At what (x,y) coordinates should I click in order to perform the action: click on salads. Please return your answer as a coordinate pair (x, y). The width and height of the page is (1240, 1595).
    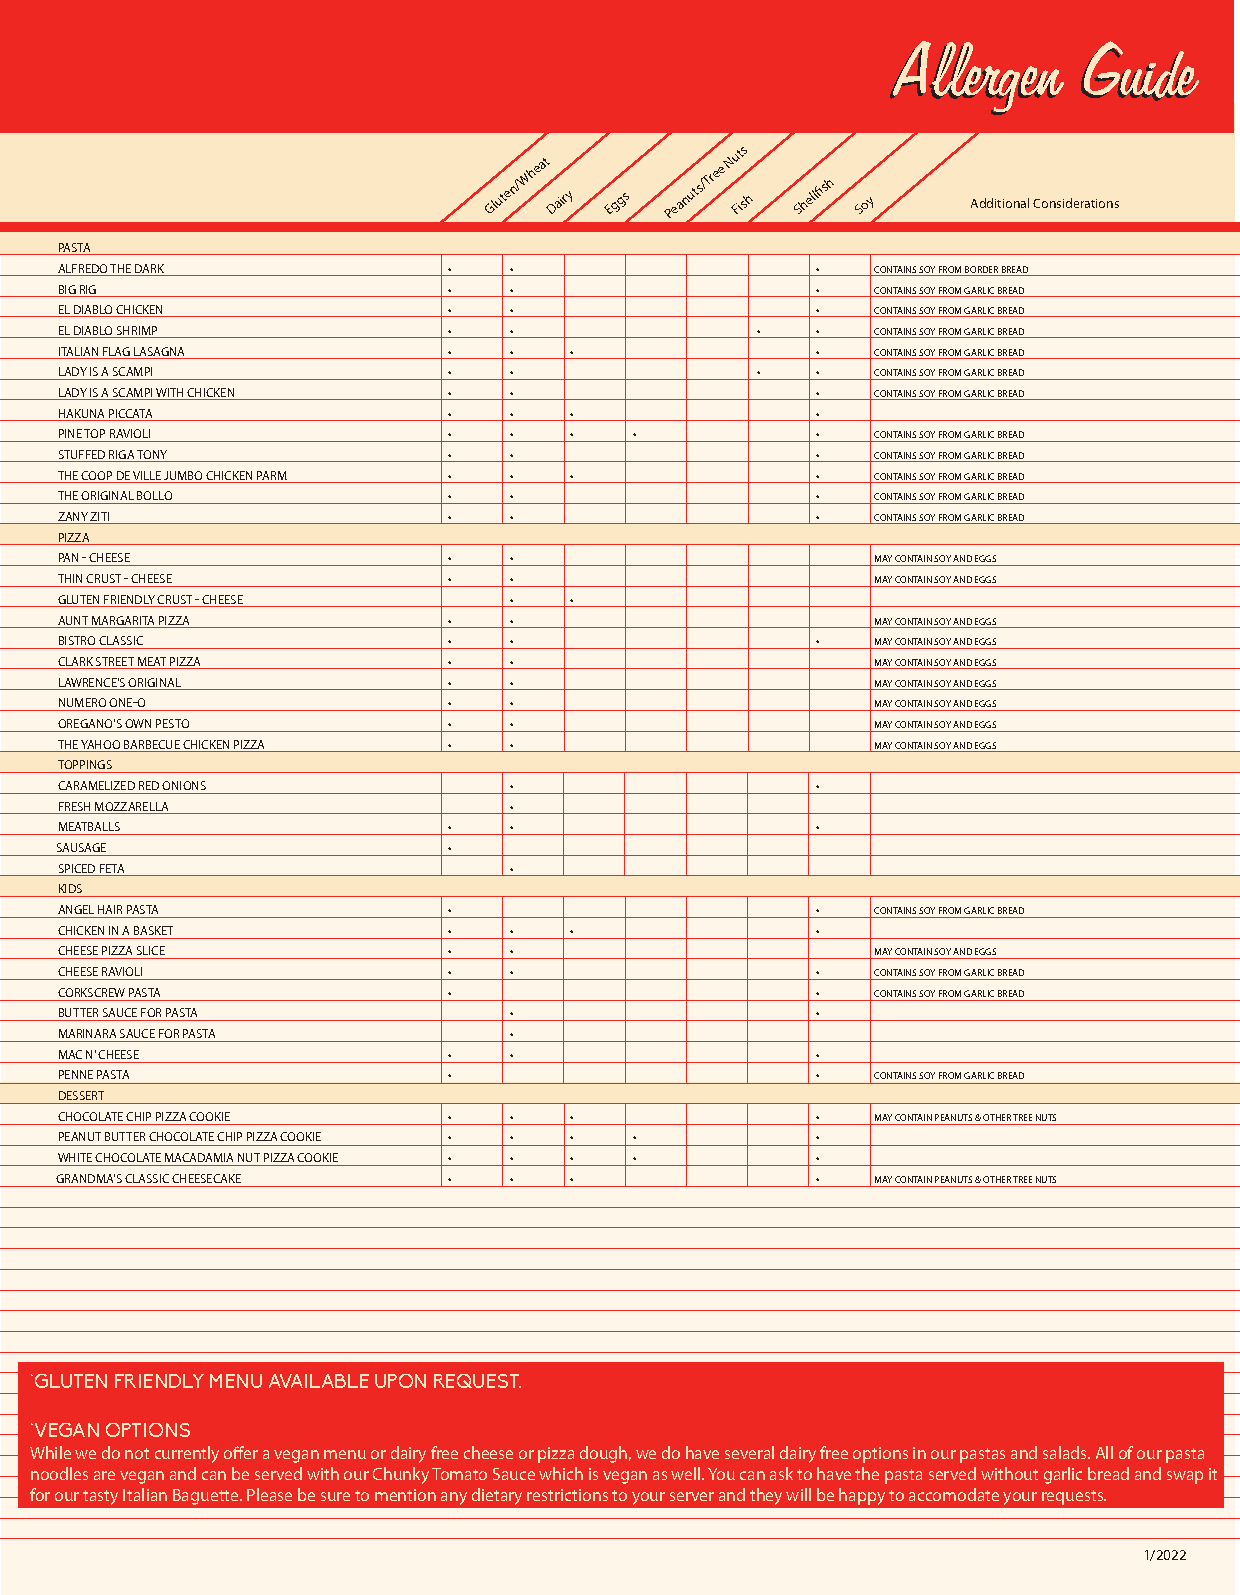
    Looking at the image, I should click on (1066, 1452).
